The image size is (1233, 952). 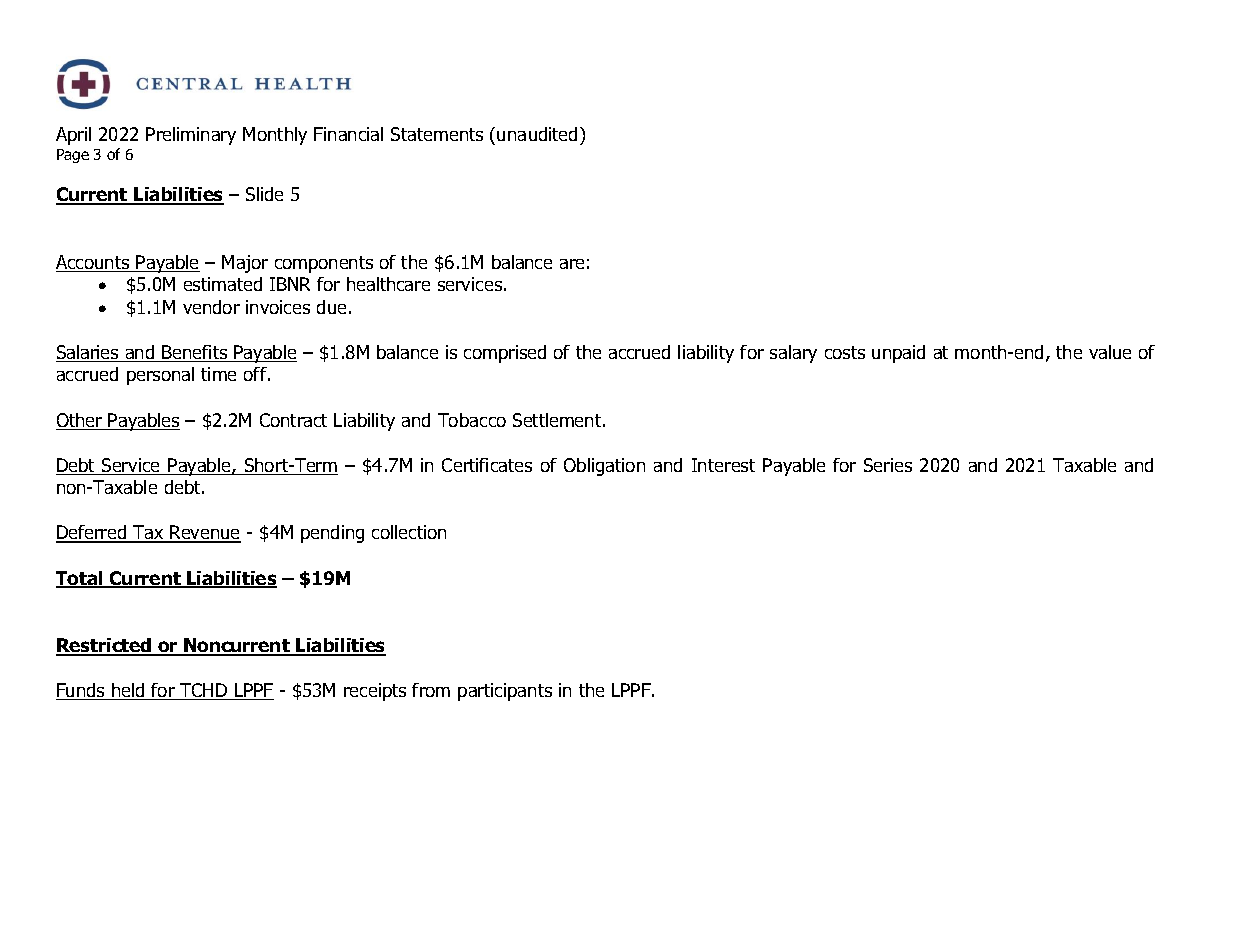 What do you see at coordinates (191, 136) in the document?
I see `Preliminary` at bounding box center [191, 136].
